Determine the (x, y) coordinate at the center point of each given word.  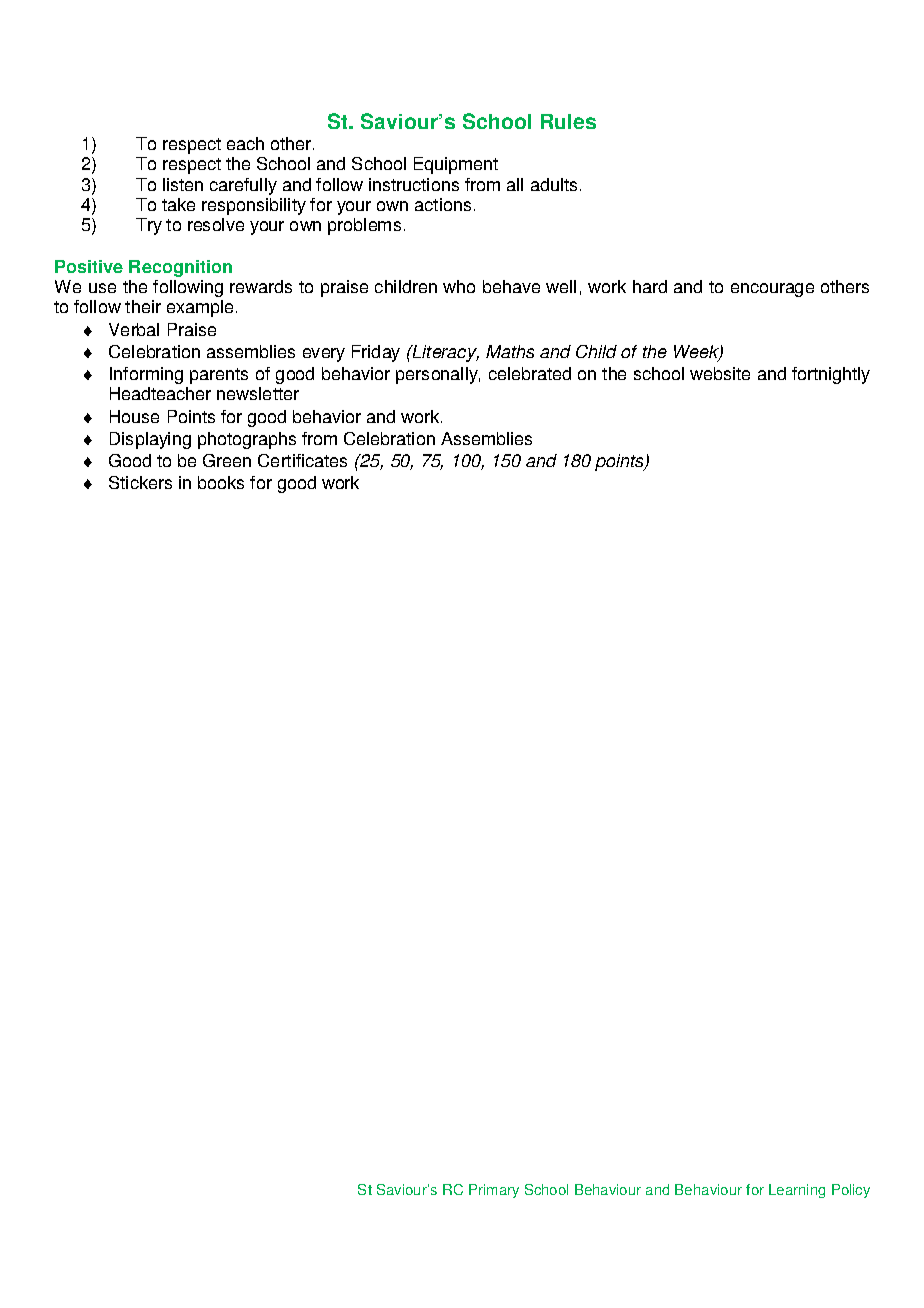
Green (227, 460)
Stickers (140, 482)
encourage (772, 290)
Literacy (445, 353)
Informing (146, 375)
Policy (851, 1191)
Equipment (456, 165)
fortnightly (831, 375)
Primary (494, 1191)
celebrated (530, 373)
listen (183, 184)
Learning (797, 1191)
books (221, 482)
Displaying (150, 440)
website (720, 373)
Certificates (302, 460)
